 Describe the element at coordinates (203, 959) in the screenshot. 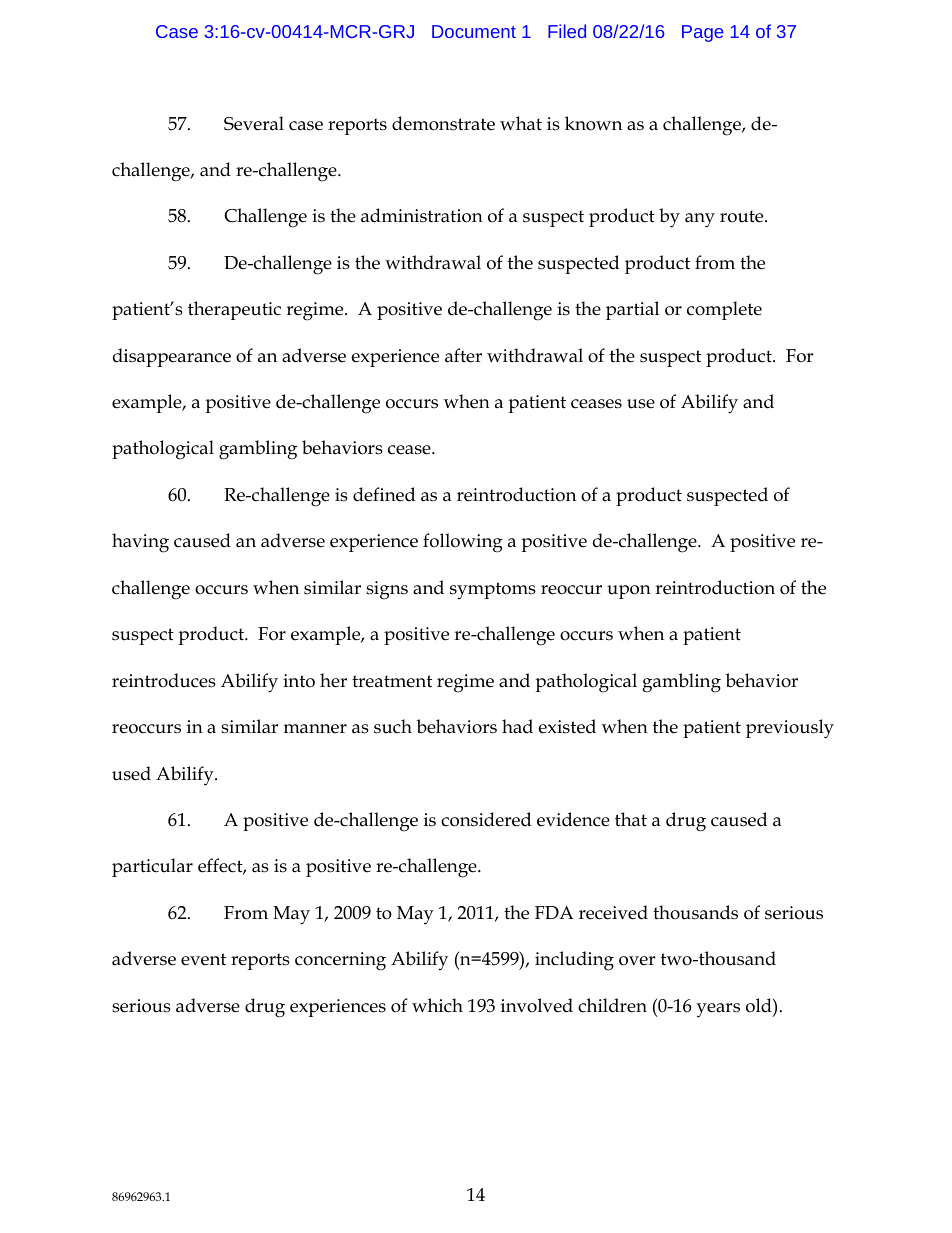

I see `event` at that location.
